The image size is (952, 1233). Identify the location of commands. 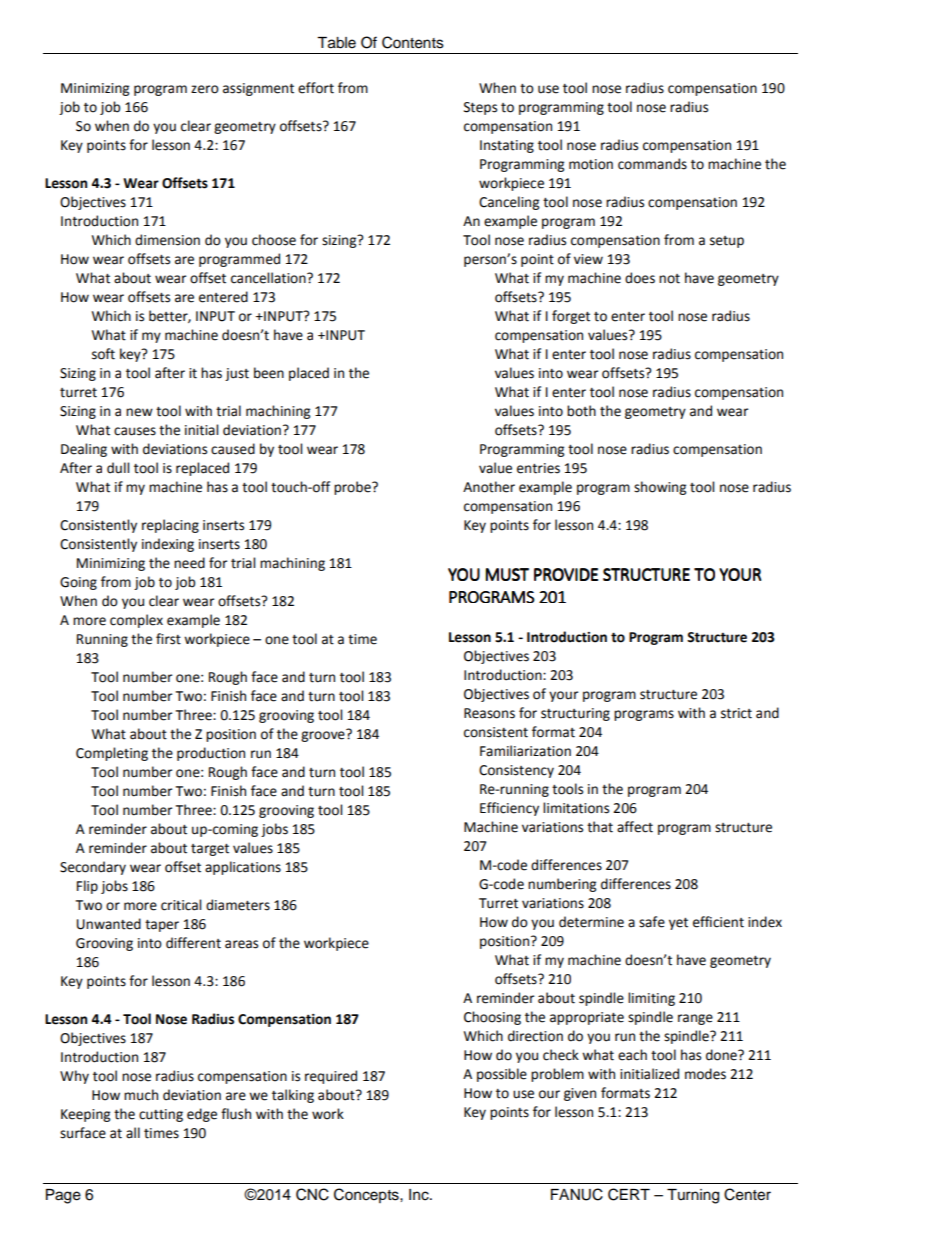
(652, 164).
